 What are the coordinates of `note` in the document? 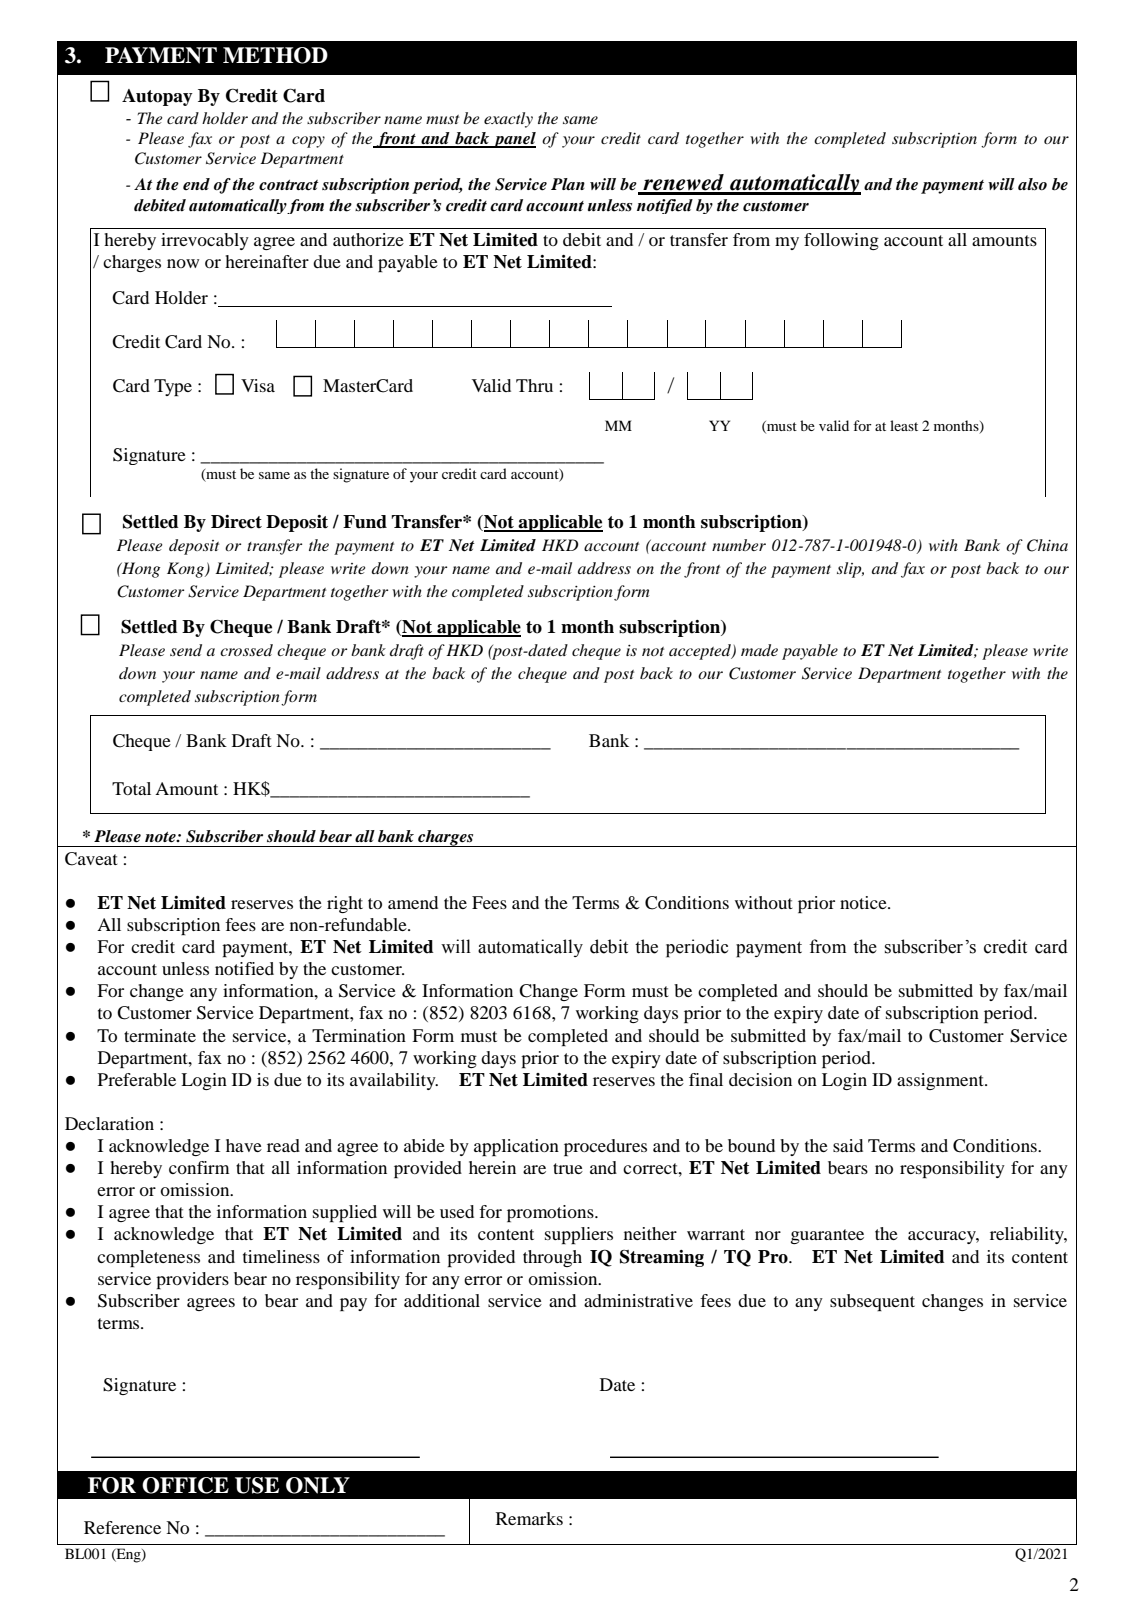 It's located at (161, 837).
